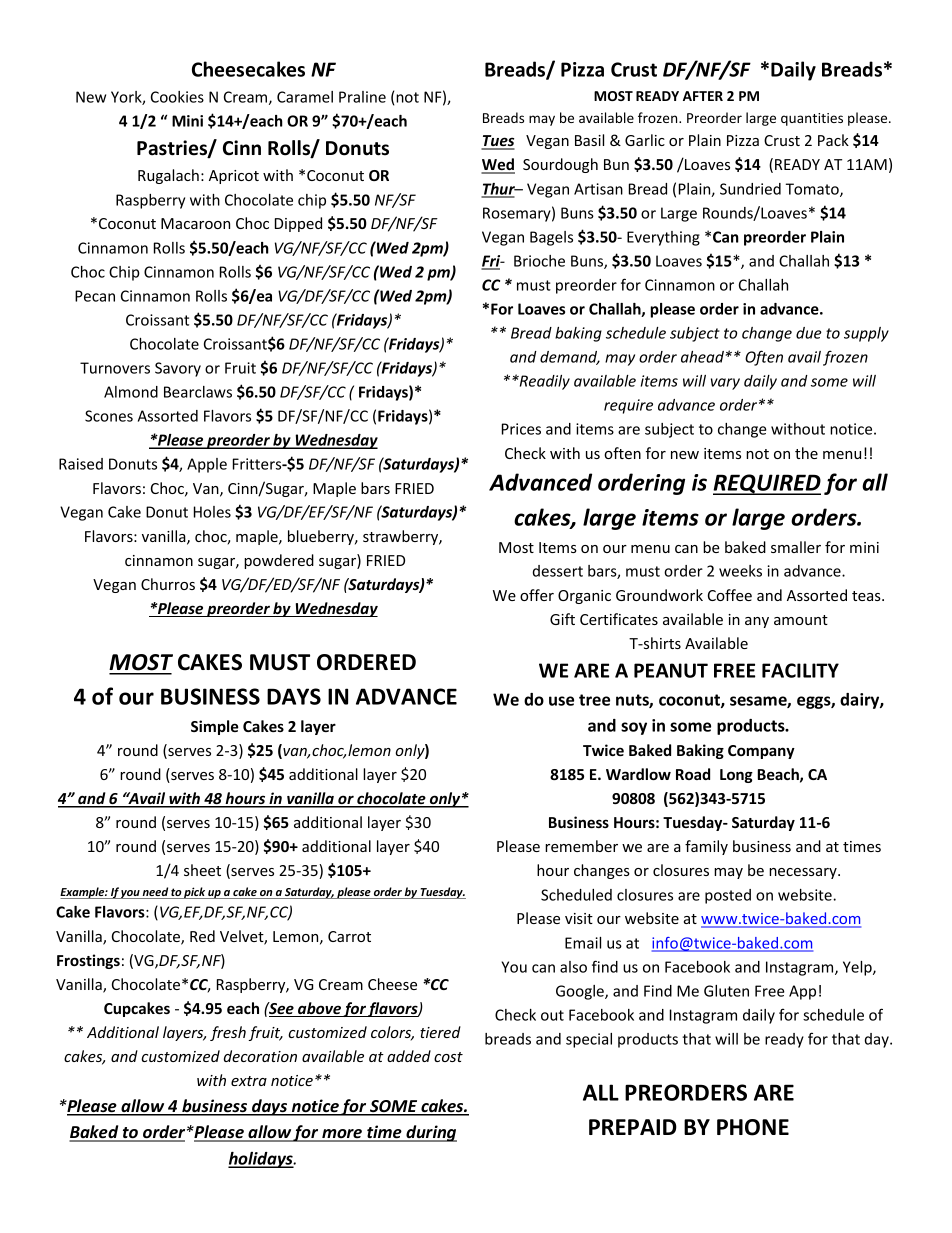 This document has width=952, height=1233. I want to click on sheet, so click(202, 870).
